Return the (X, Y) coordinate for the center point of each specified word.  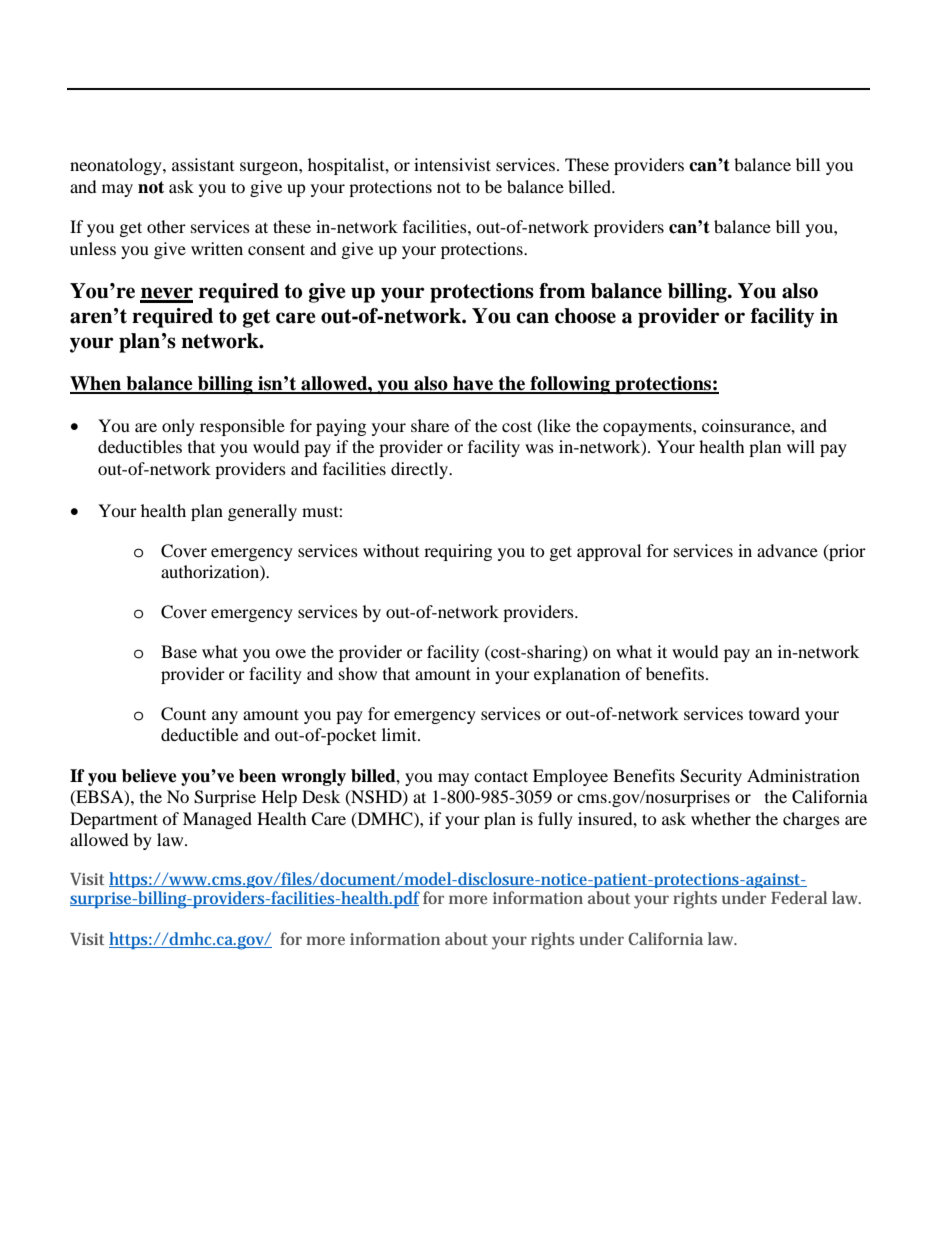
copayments (648, 428)
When (97, 384)
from (562, 291)
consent (276, 249)
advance (787, 550)
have (473, 384)
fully (555, 820)
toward (774, 713)
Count (183, 714)
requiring (458, 552)
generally (262, 512)
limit (400, 734)
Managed (217, 820)
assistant (203, 164)
